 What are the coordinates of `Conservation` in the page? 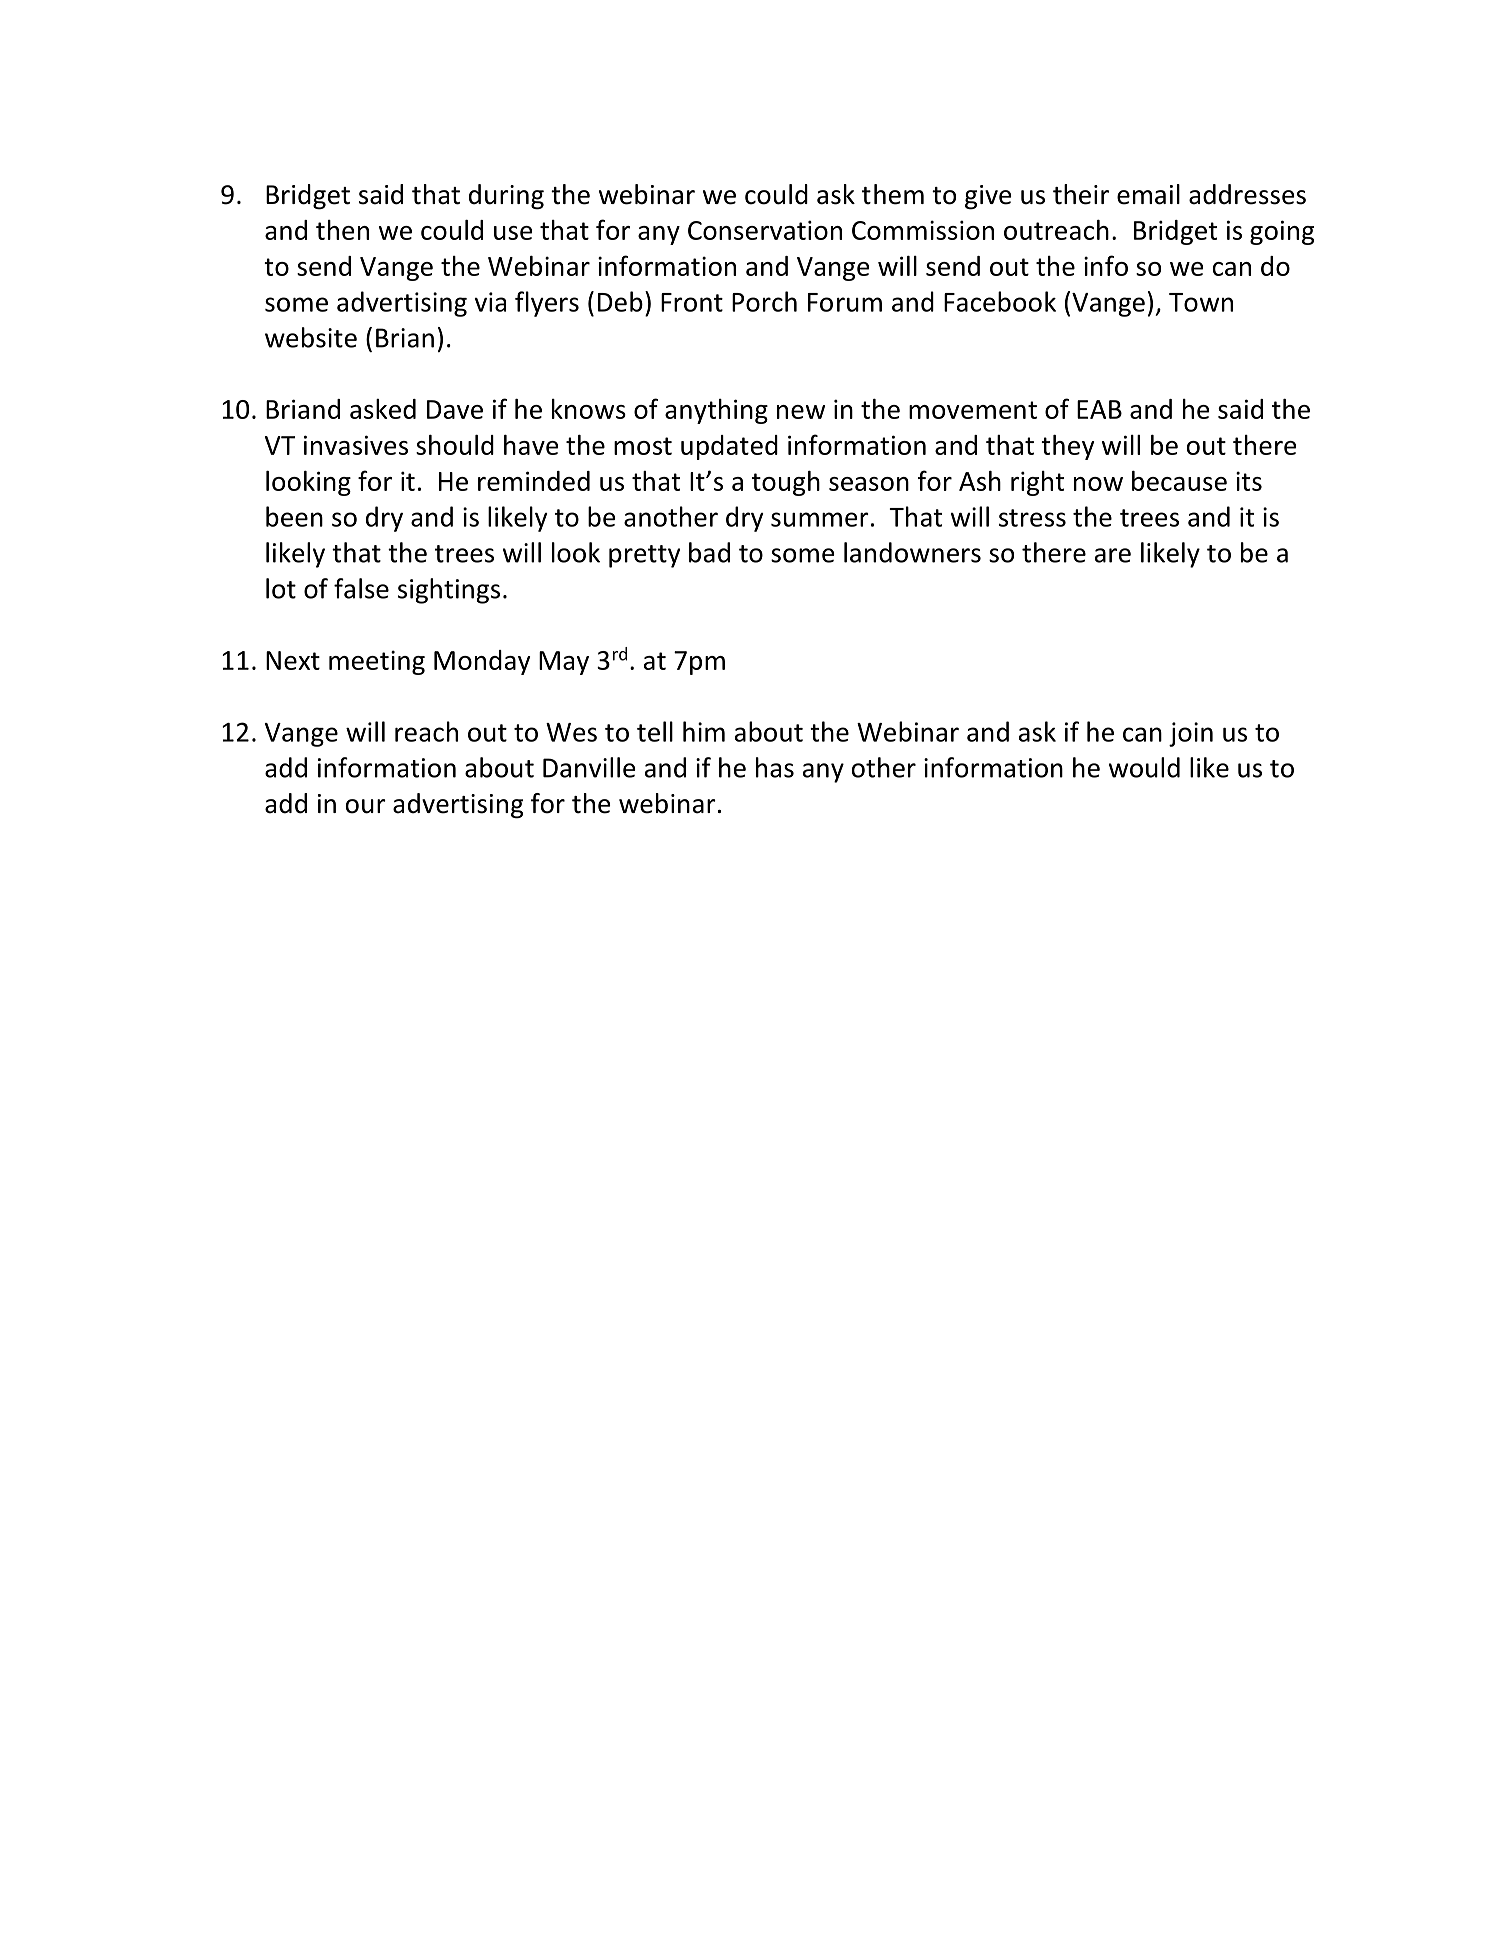 It's located at (765, 230).
